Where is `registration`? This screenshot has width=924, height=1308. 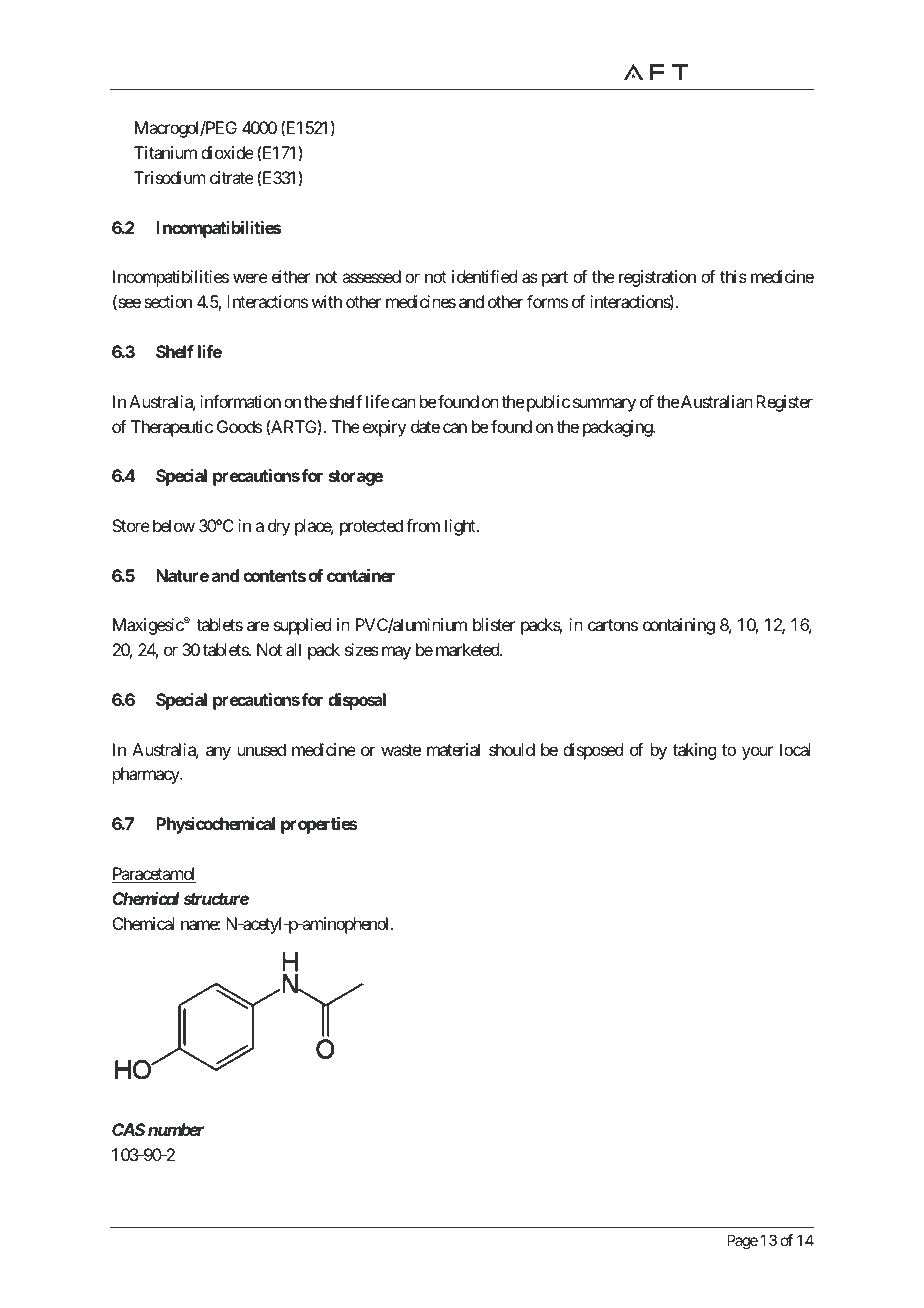 registration is located at coordinates (657, 278).
